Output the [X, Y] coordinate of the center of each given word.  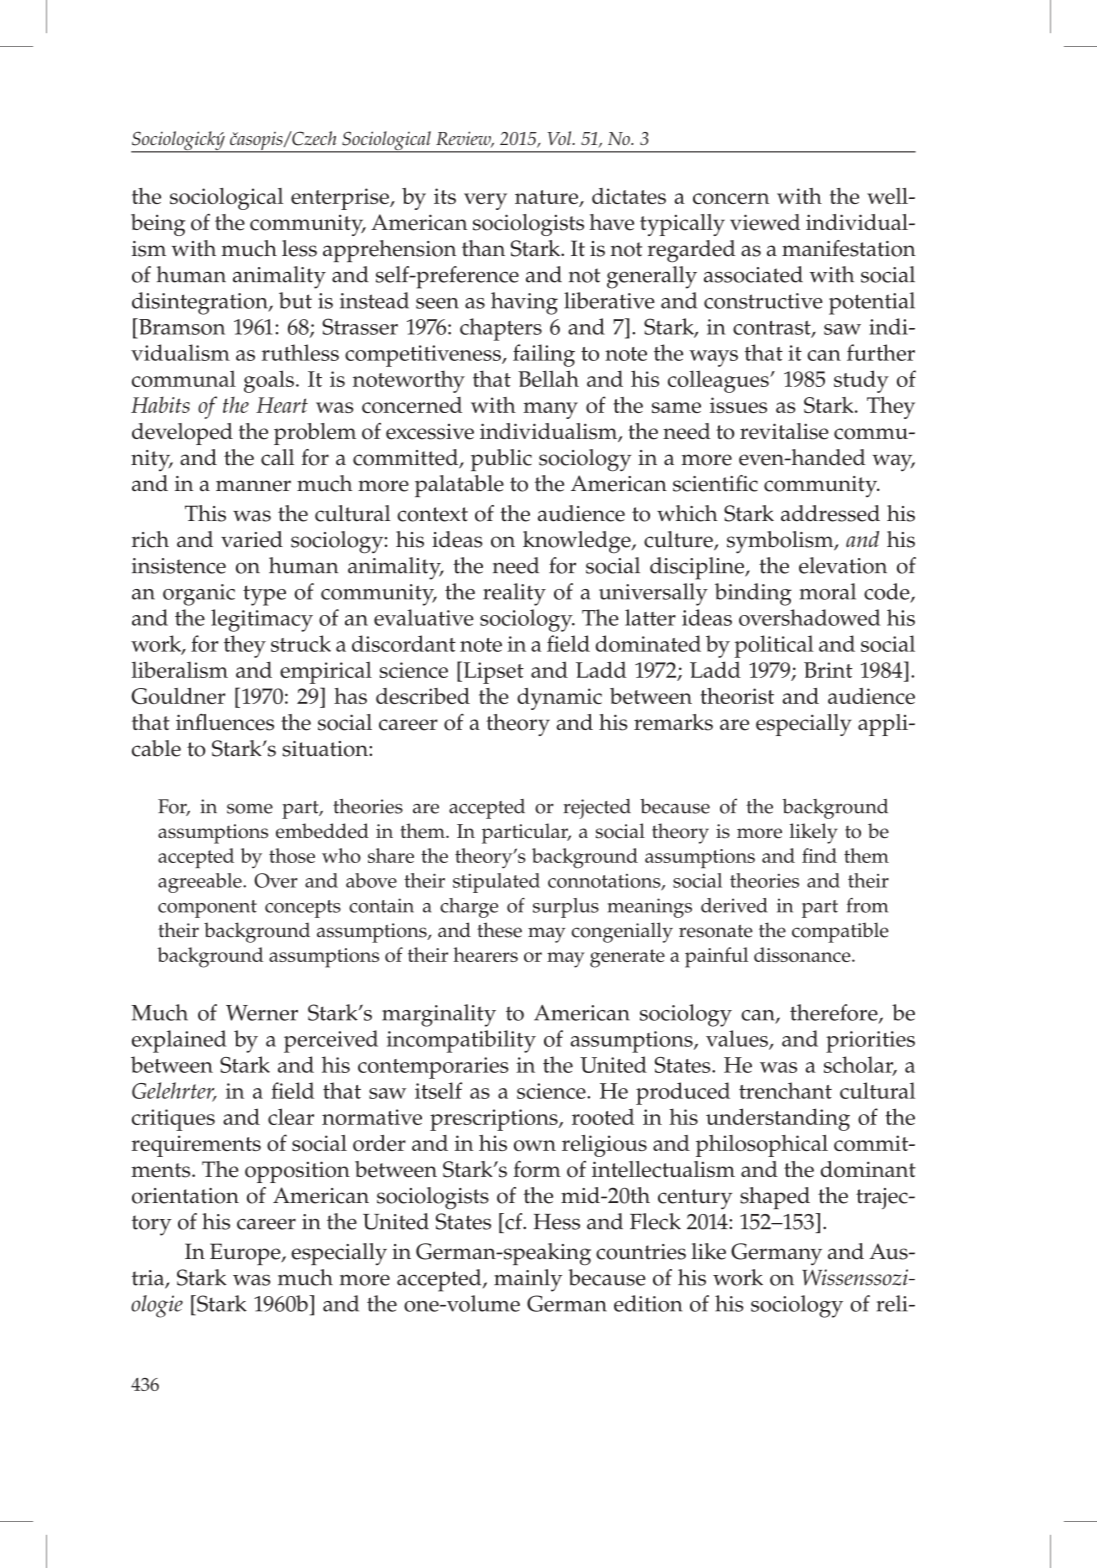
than [483, 248]
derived [734, 905]
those [292, 855]
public [501, 460]
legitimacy [262, 620]
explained [179, 1041]
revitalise [784, 431]
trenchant [785, 1090]
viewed [765, 222]
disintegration [201, 303]
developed [182, 434]
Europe [246, 1254]
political [774, 646]
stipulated [496, 883]
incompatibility [461, 1041]
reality [514, 594]
